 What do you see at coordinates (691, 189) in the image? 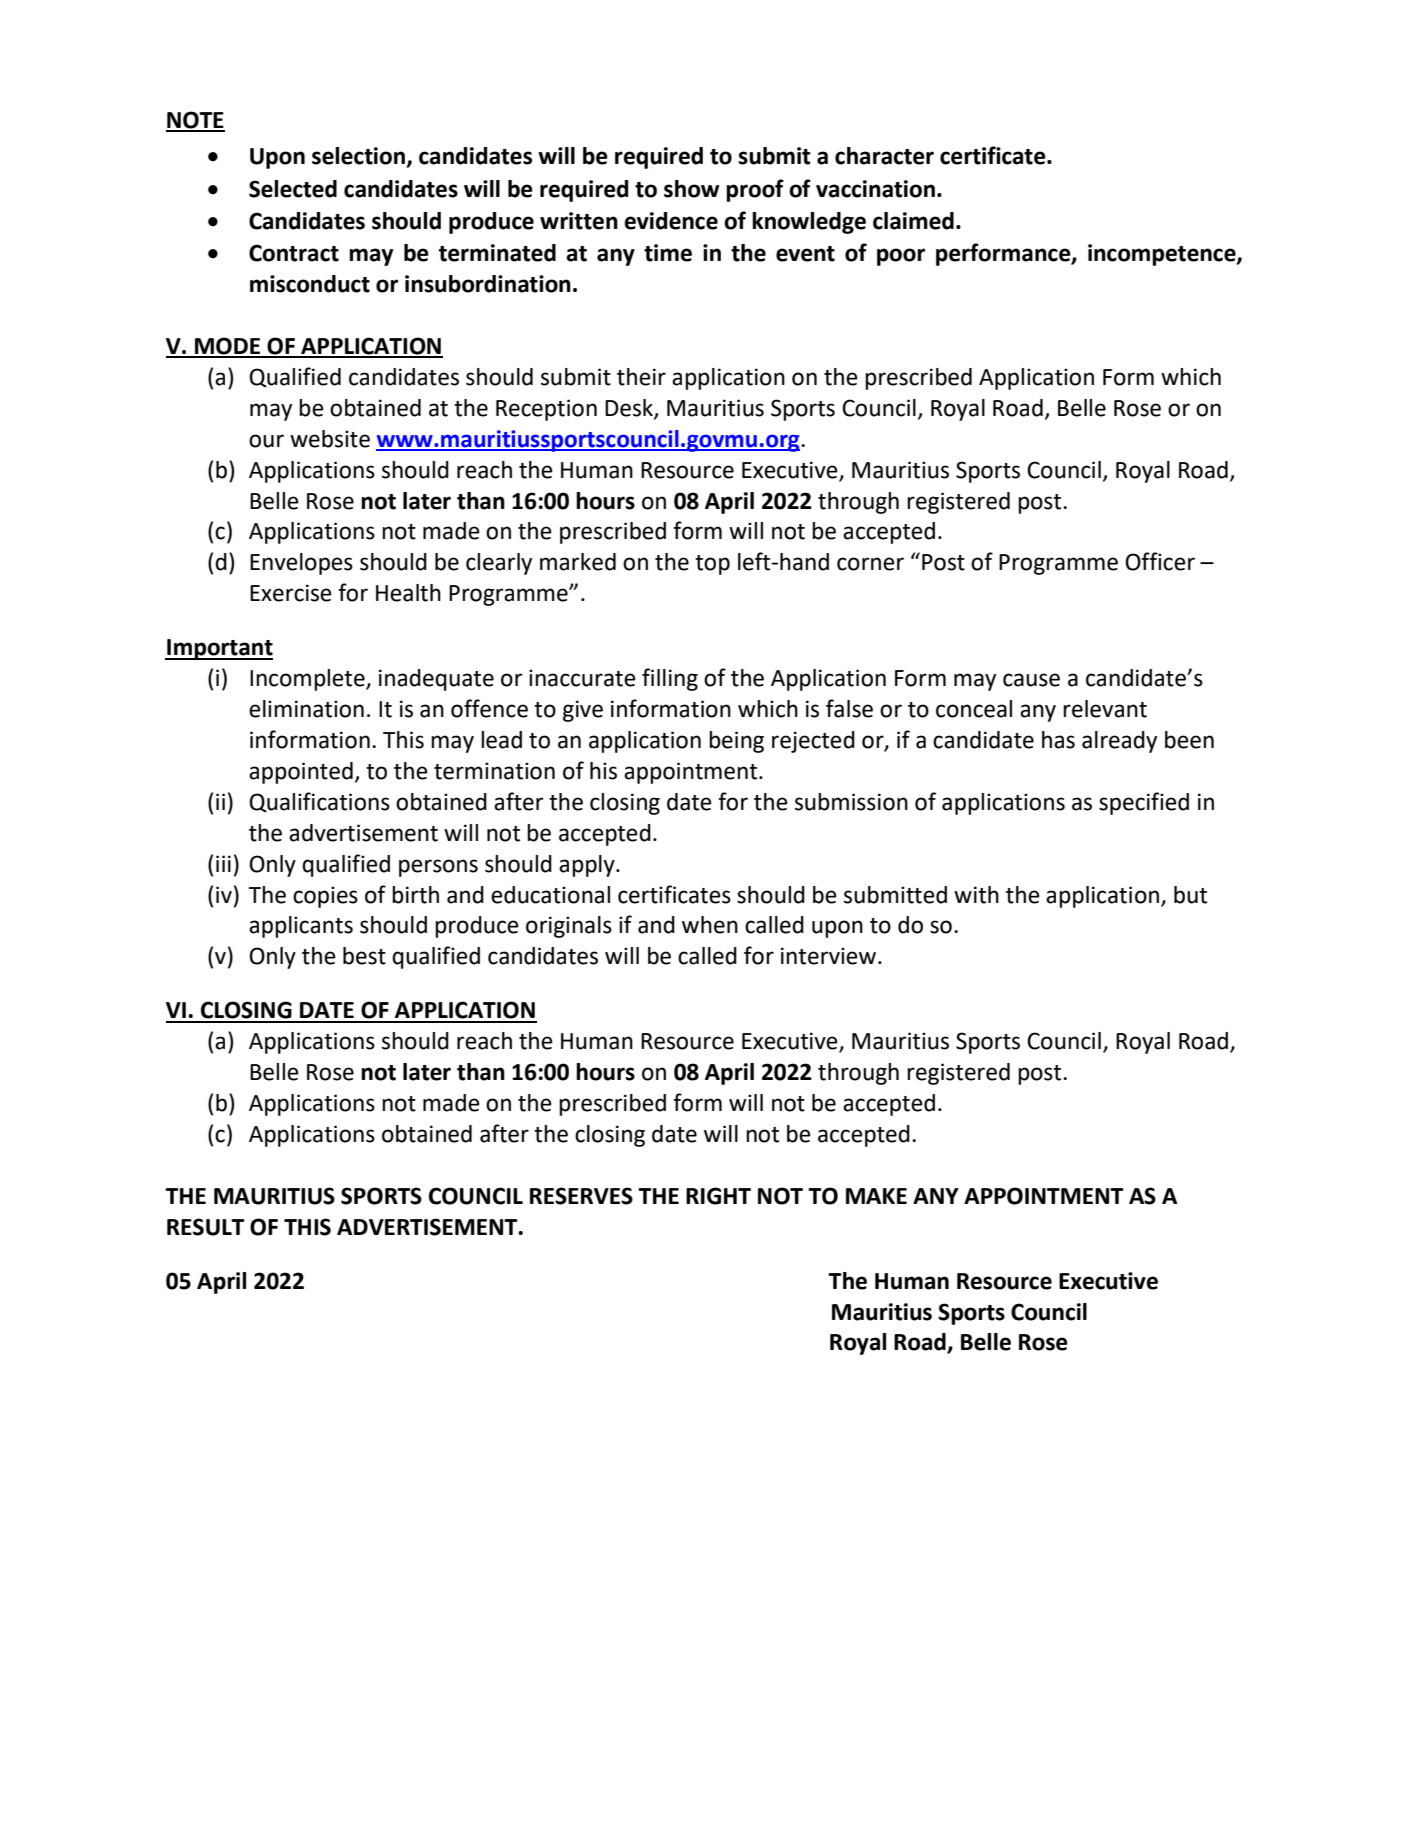
I see `show` at bounding box center [691, 189].
